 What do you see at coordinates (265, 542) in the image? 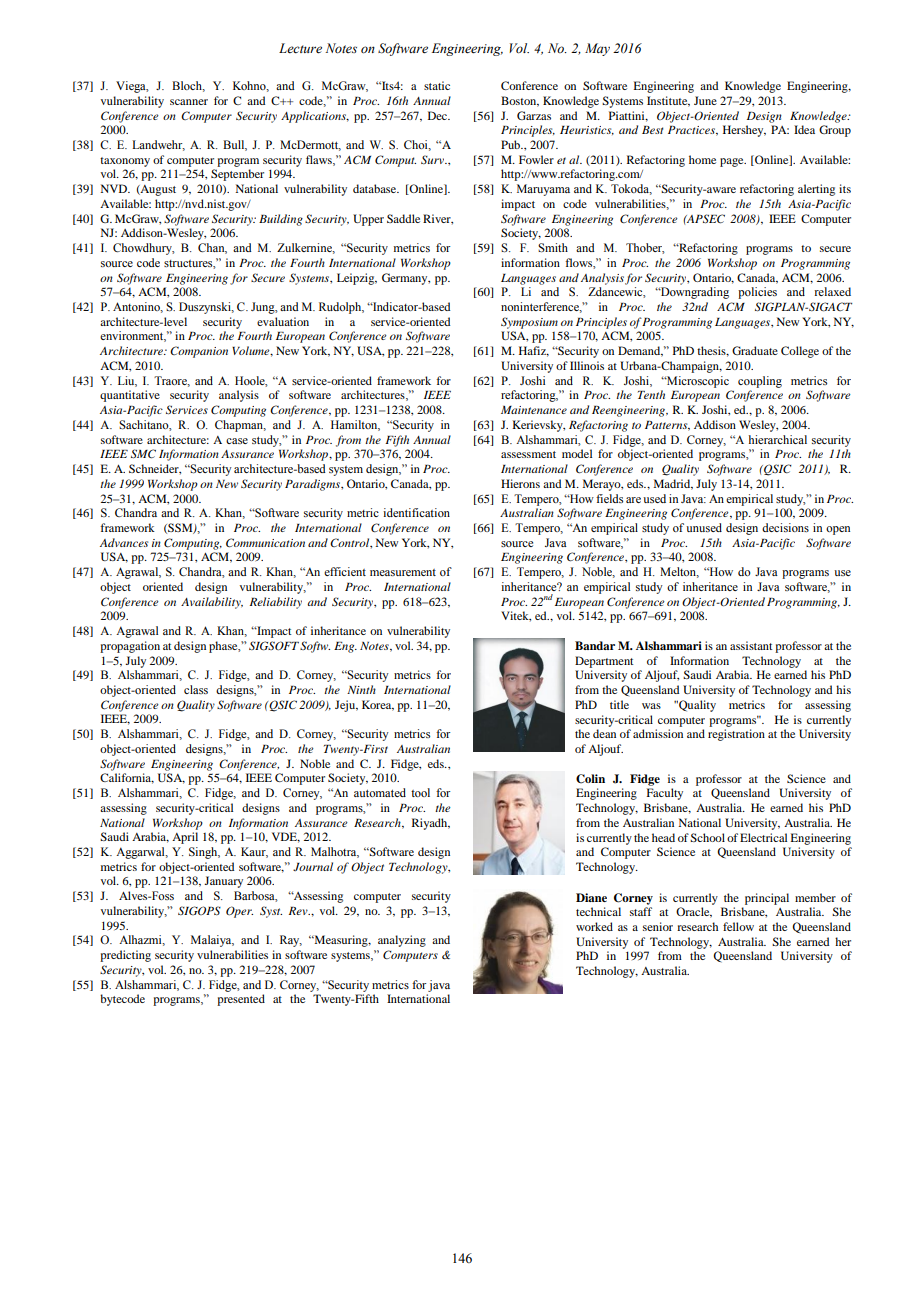
I see `Communication` at bounding box center [265, 542].
